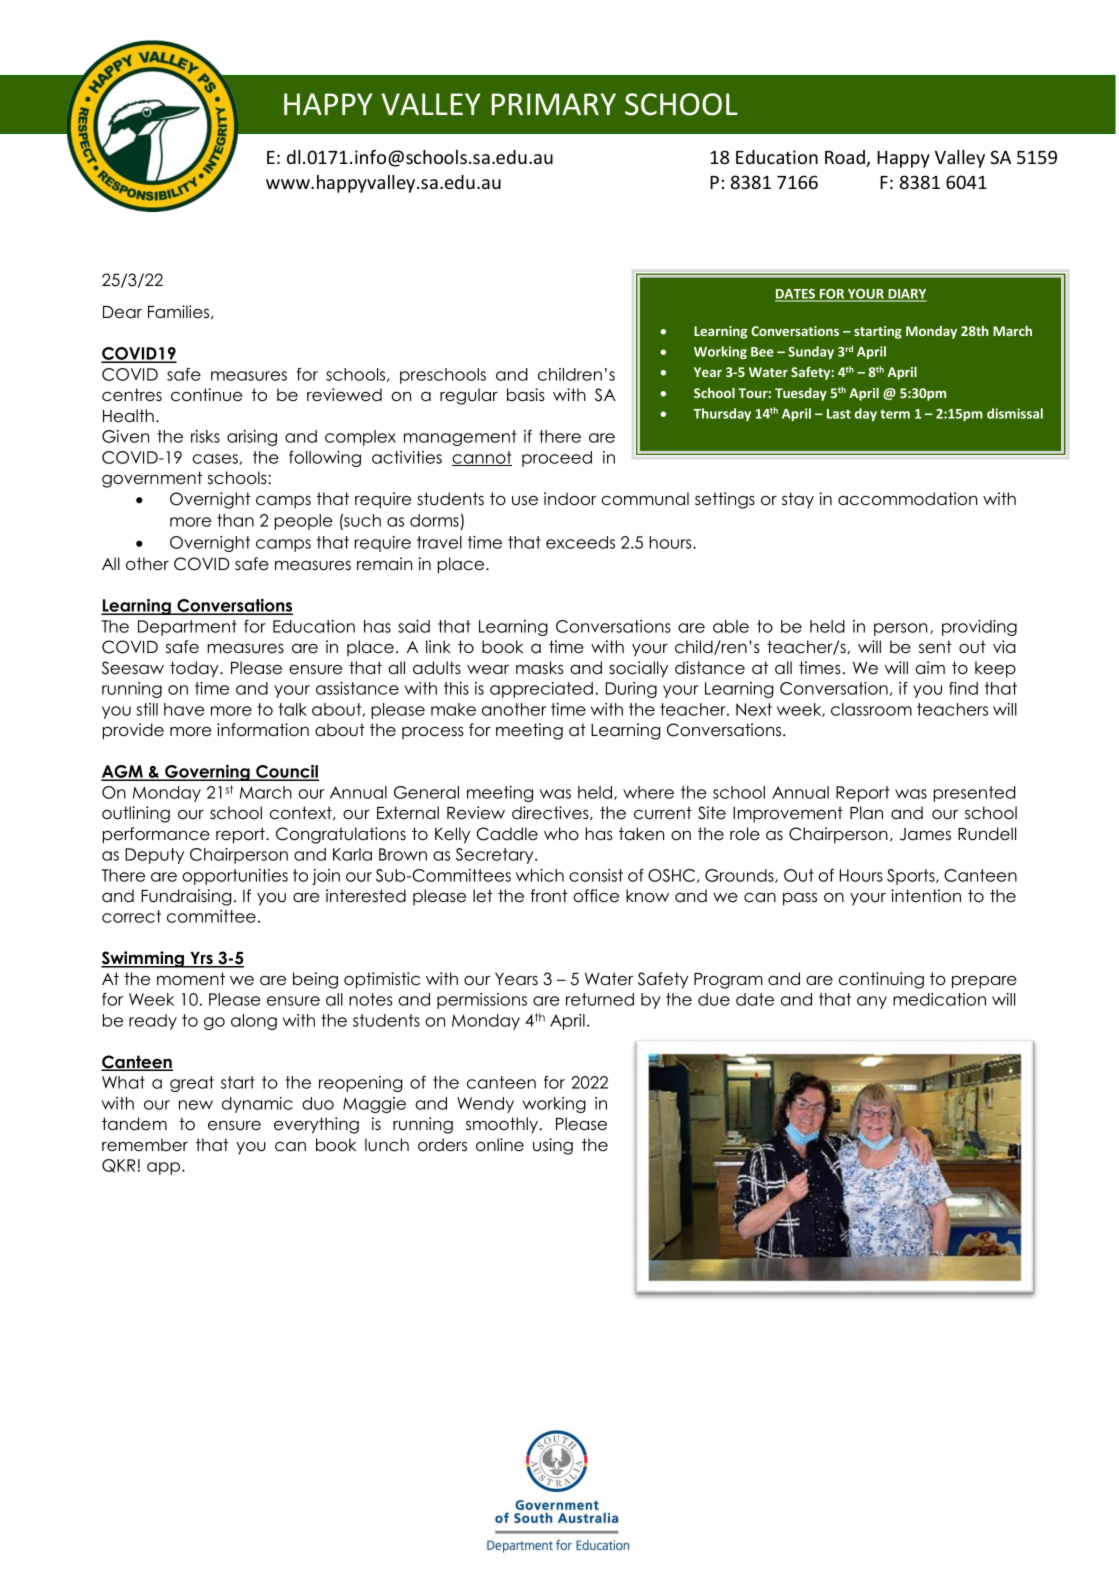  What do you see at coordinates (526, 395) in the screenshot?
I see `basis` at bounding box center [526, 395].
